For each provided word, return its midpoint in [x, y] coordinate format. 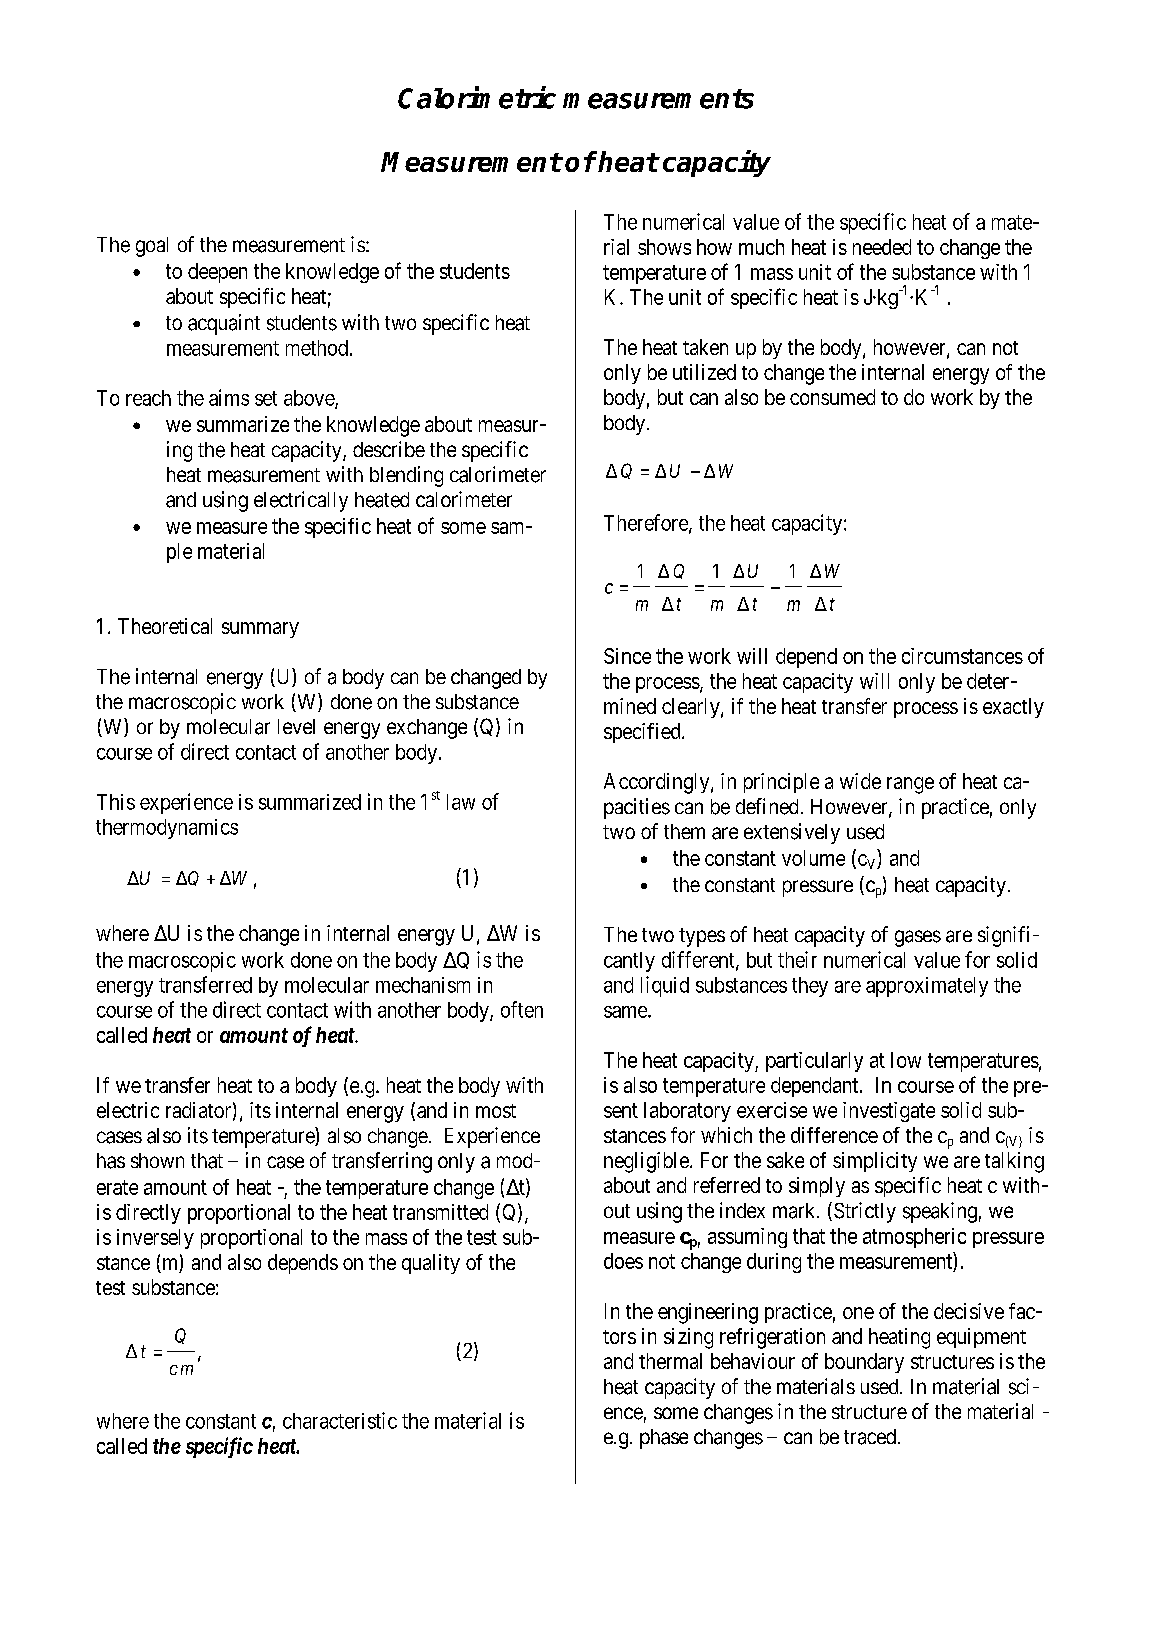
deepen [217, 273]
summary [260, 630]
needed [882, 247]
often [522, 1009]
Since [627, 656]
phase [664, 1439]
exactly [1013, 708]
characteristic [340, 1420]
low [906, 1060]
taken [705, 347]
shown [157, 1160]
